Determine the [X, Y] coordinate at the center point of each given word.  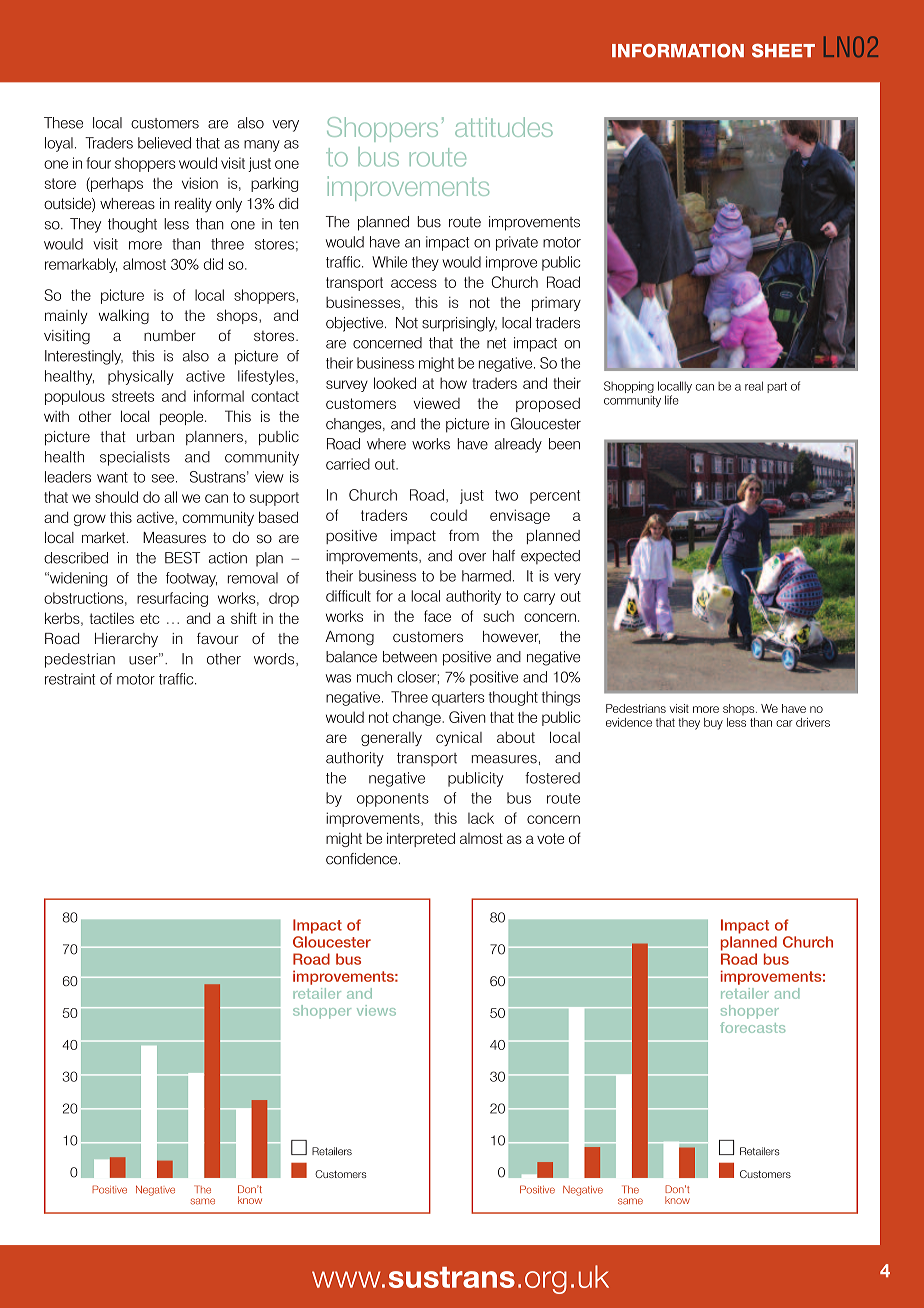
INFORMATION [678, 51]
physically [140, 377]
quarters [458, 699]
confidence [361, 859]
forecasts [752, 1027]
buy [713, 724]
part [777, 387]
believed [164, 143]
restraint [70, 679]
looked [395, 383]
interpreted [421, 839]
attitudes [504, 127]
